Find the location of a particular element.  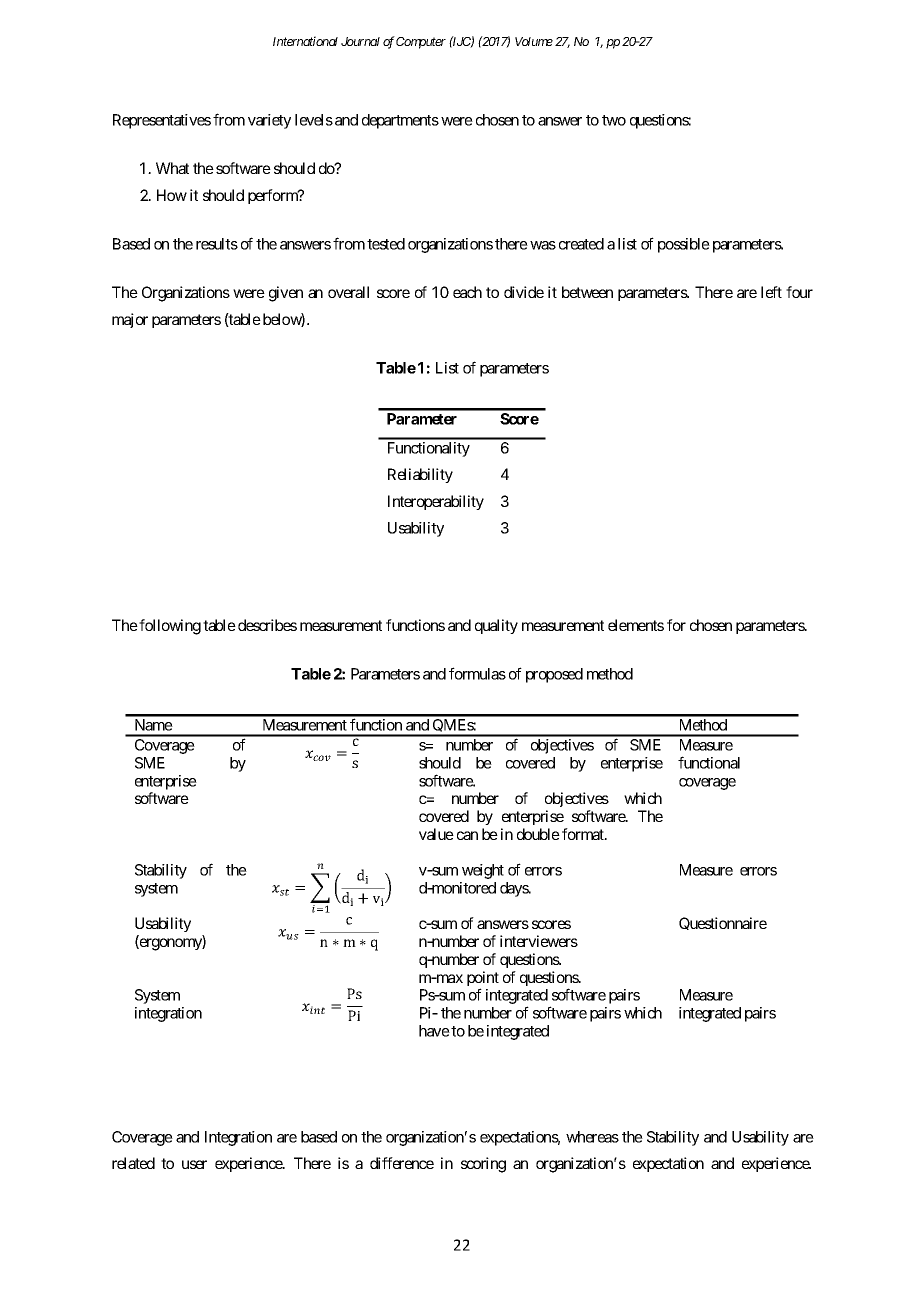

format is located at coordinates (584, 834).
